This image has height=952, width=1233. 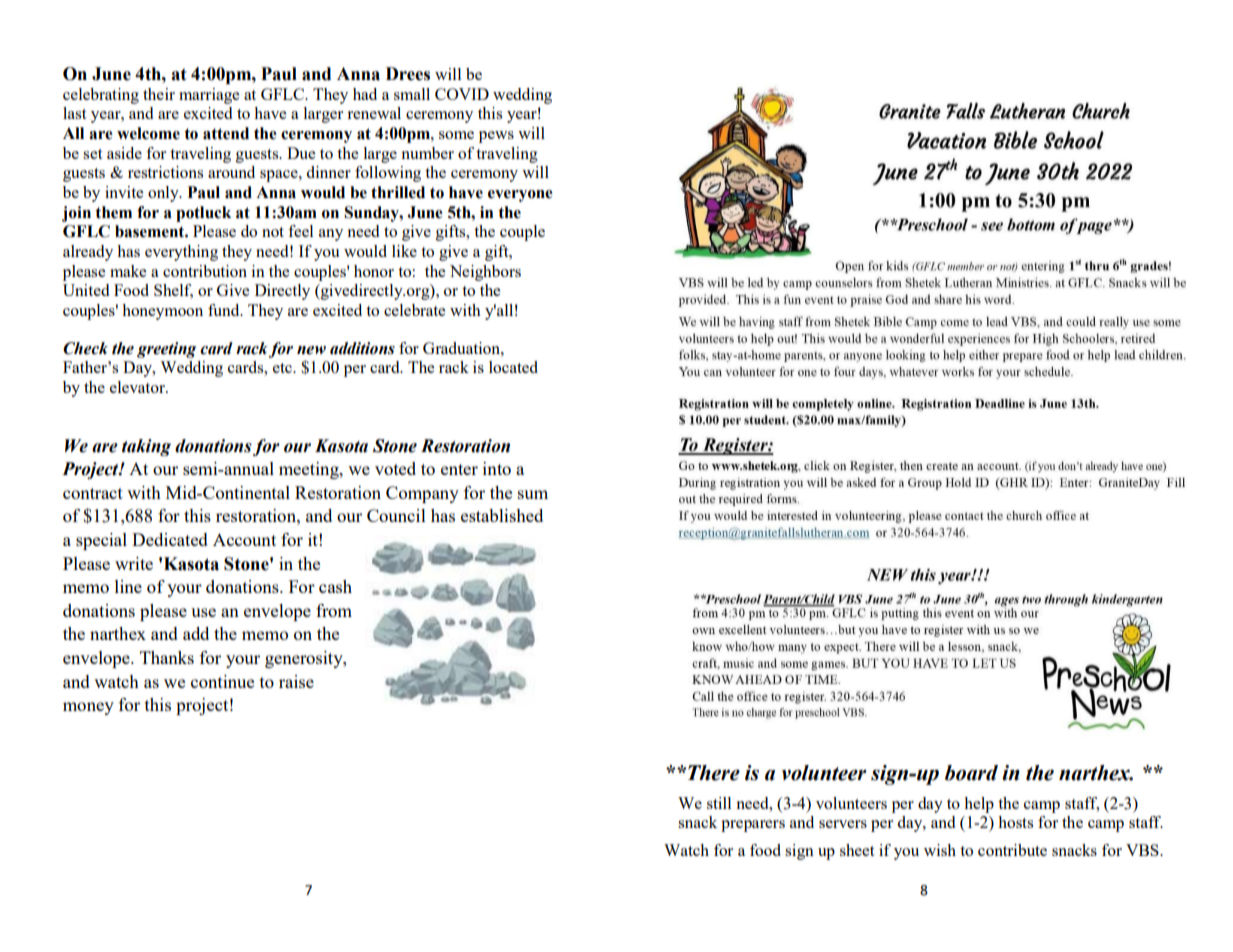 I want to click on into, so click(x=497, y=468).
